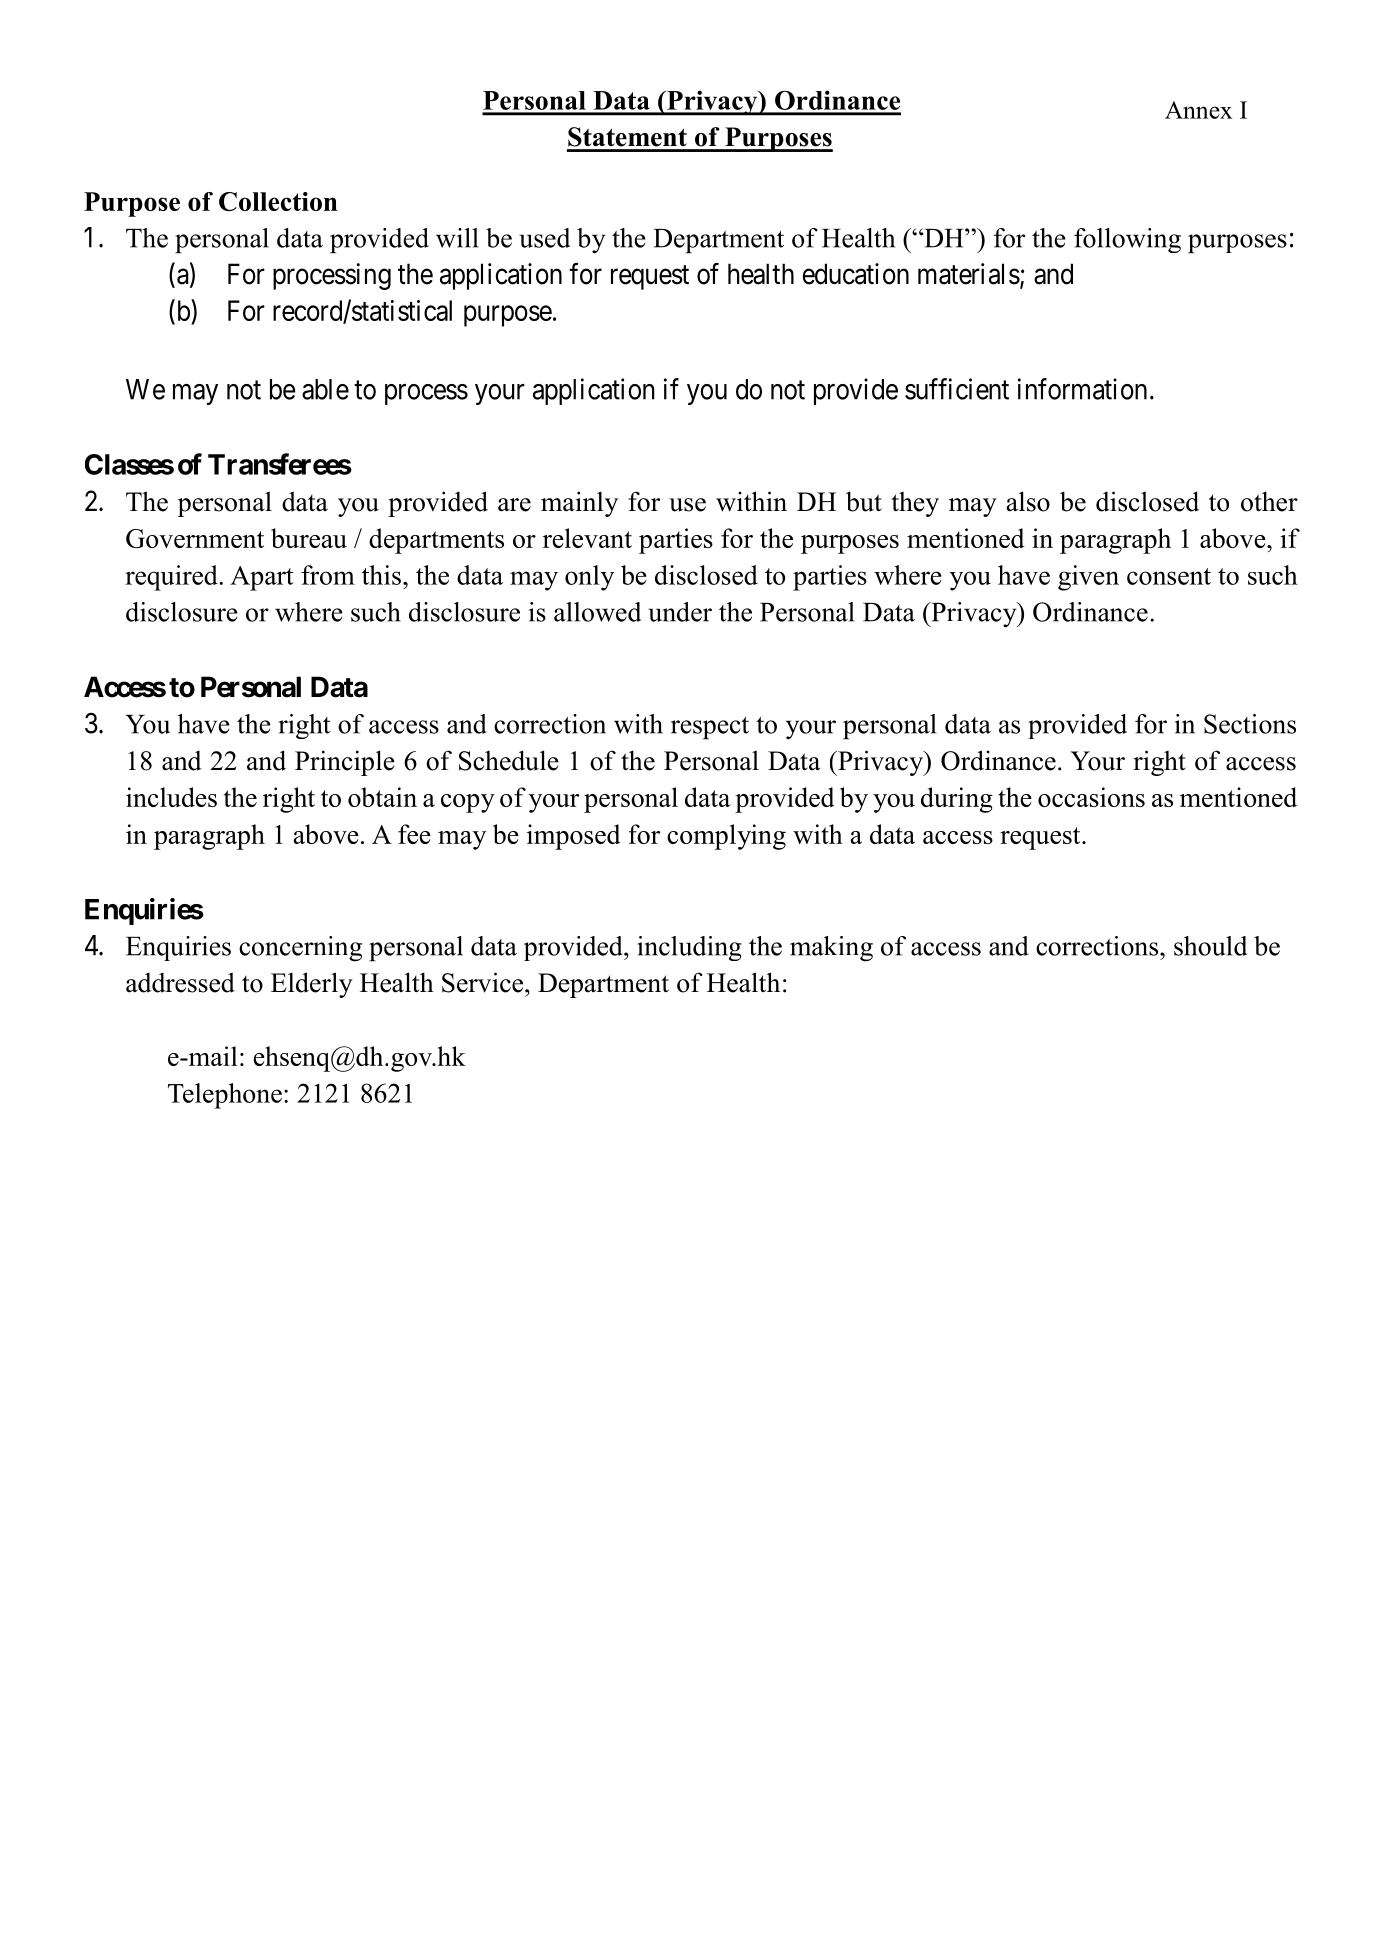 Image resolution: width=1381 pixels, height=1953 pixels. I want to click on respect, so click(710, 728).
